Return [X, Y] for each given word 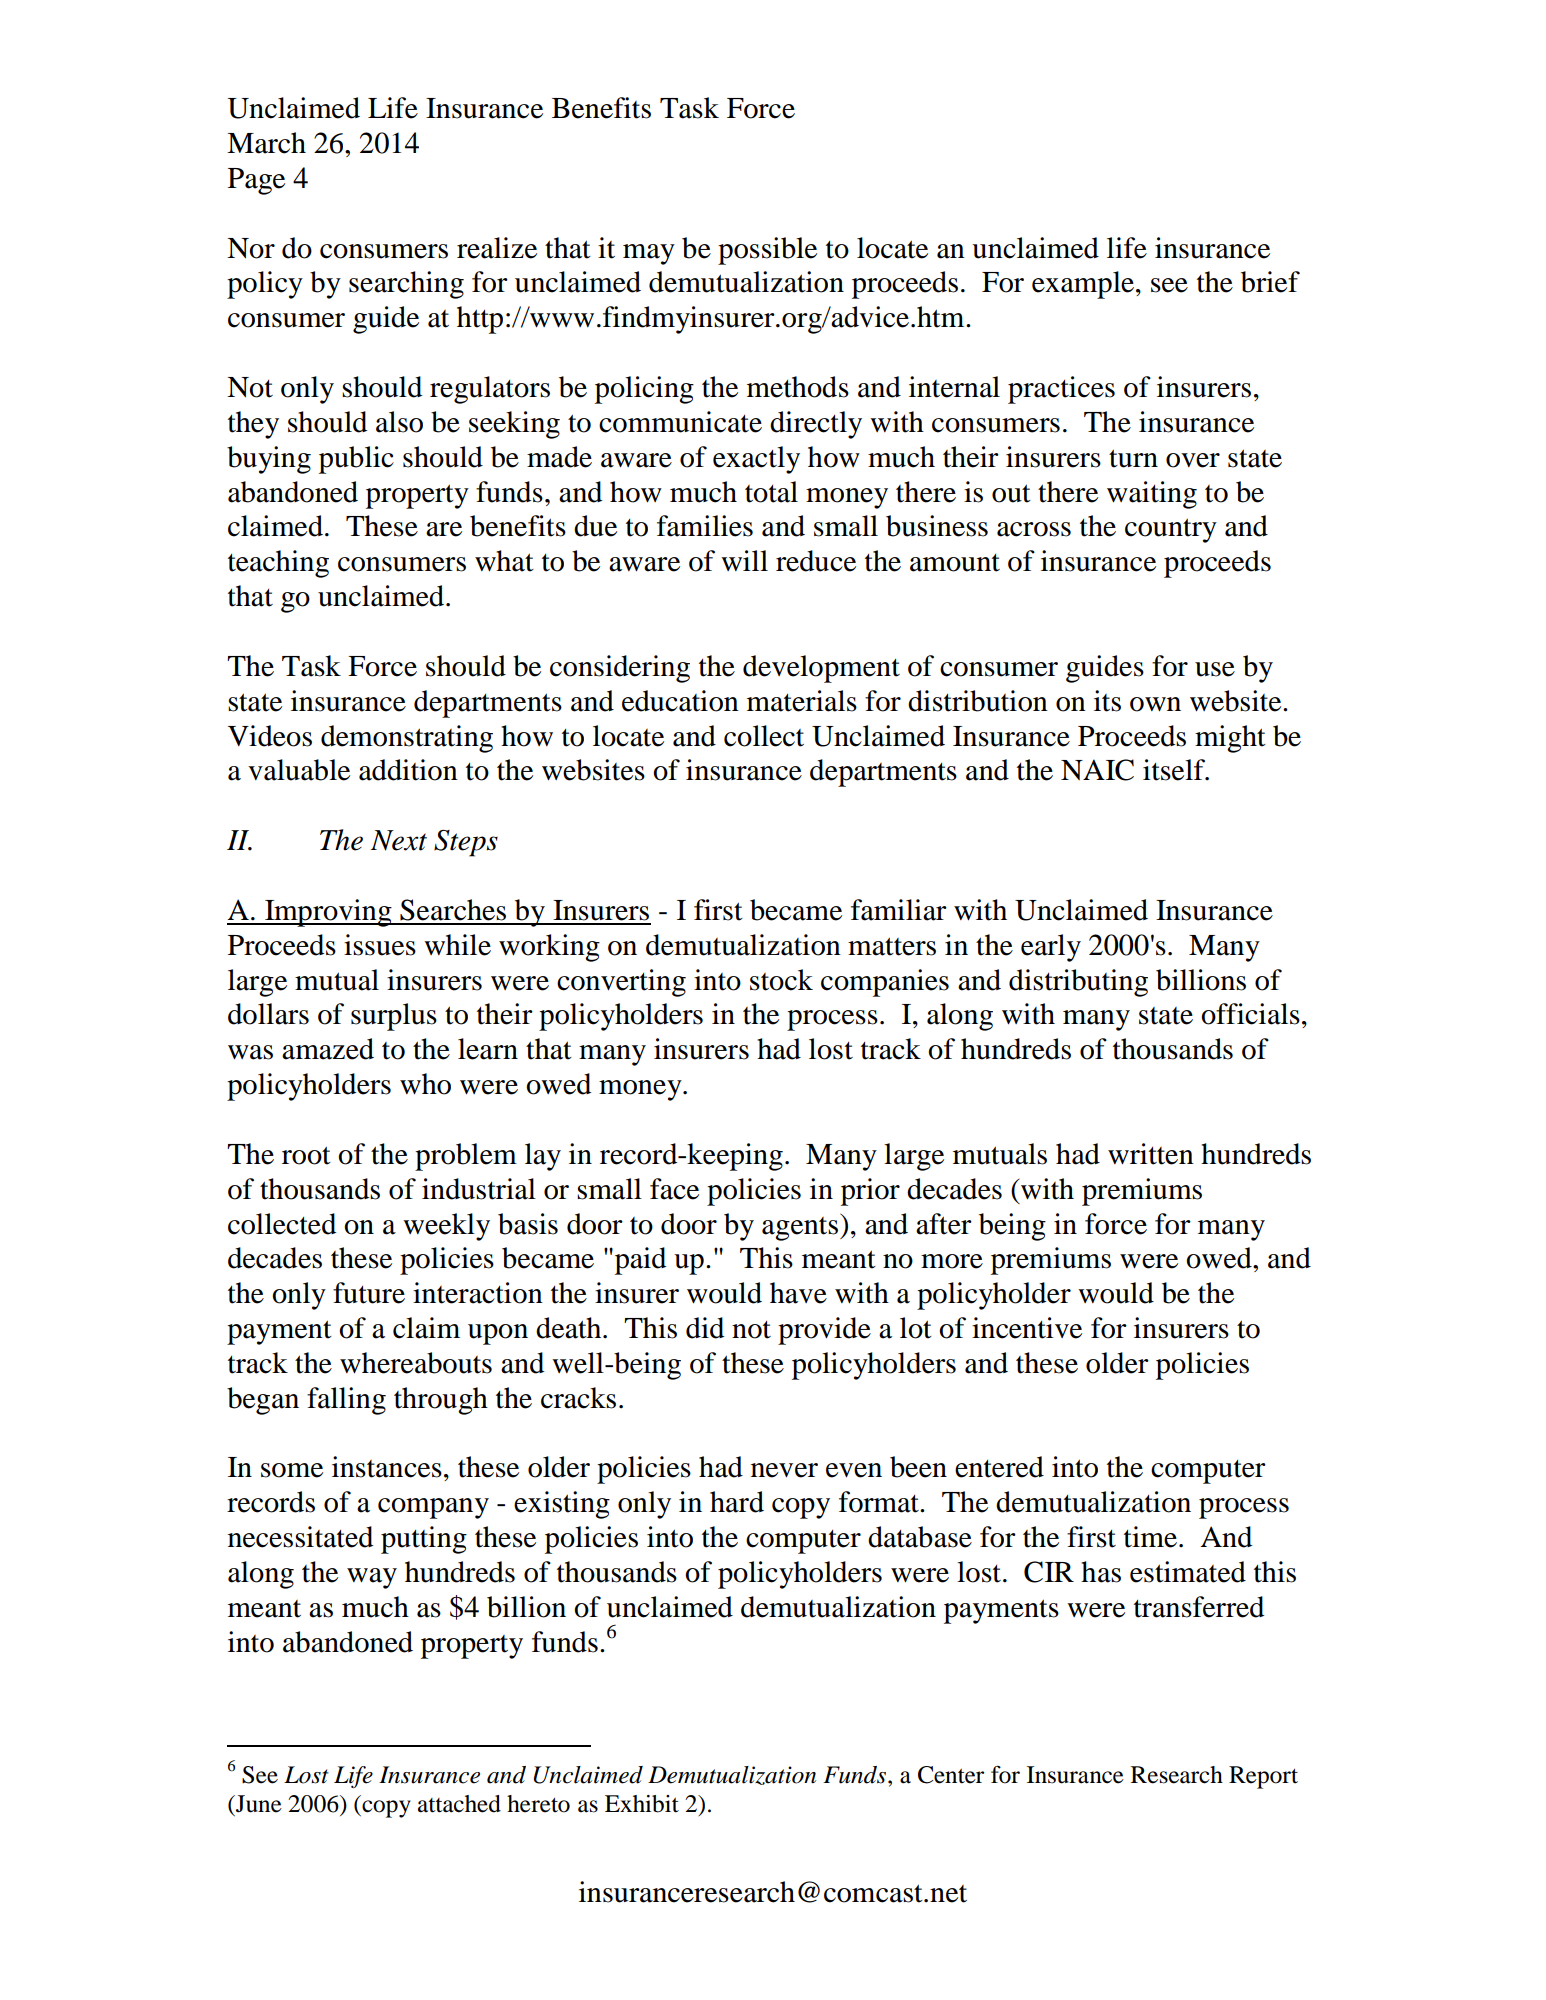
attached [459, 1804]
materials [802, 701]
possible [767, 251]
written [1151, 1154]
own [1155, 704]
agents [801, 1227]
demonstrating [407, 739]
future [369, 1293]
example [1084, 285]
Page [256, 181]
